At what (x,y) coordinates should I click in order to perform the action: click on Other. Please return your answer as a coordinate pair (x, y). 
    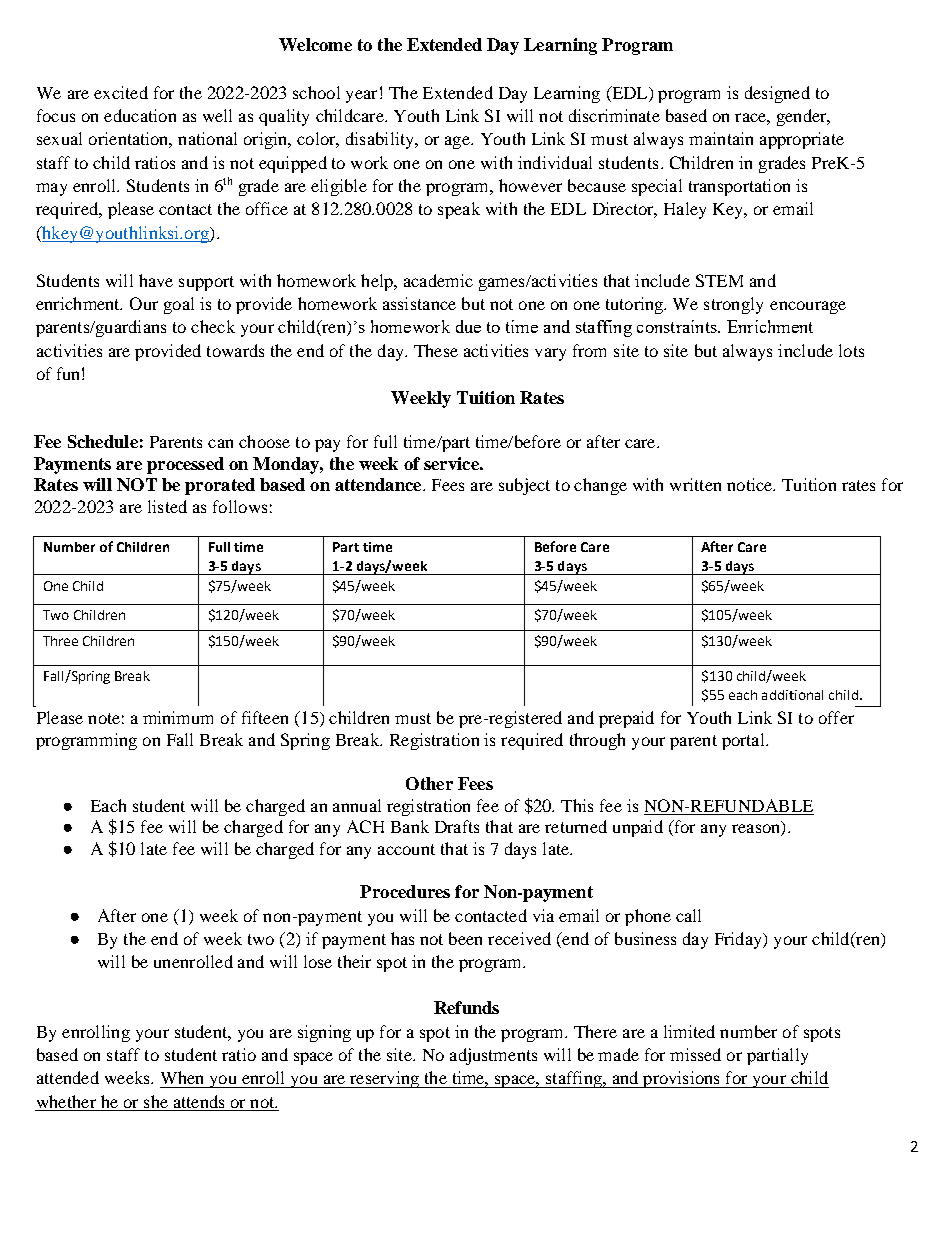
    Looking at the image, I should click on (429, 783).
